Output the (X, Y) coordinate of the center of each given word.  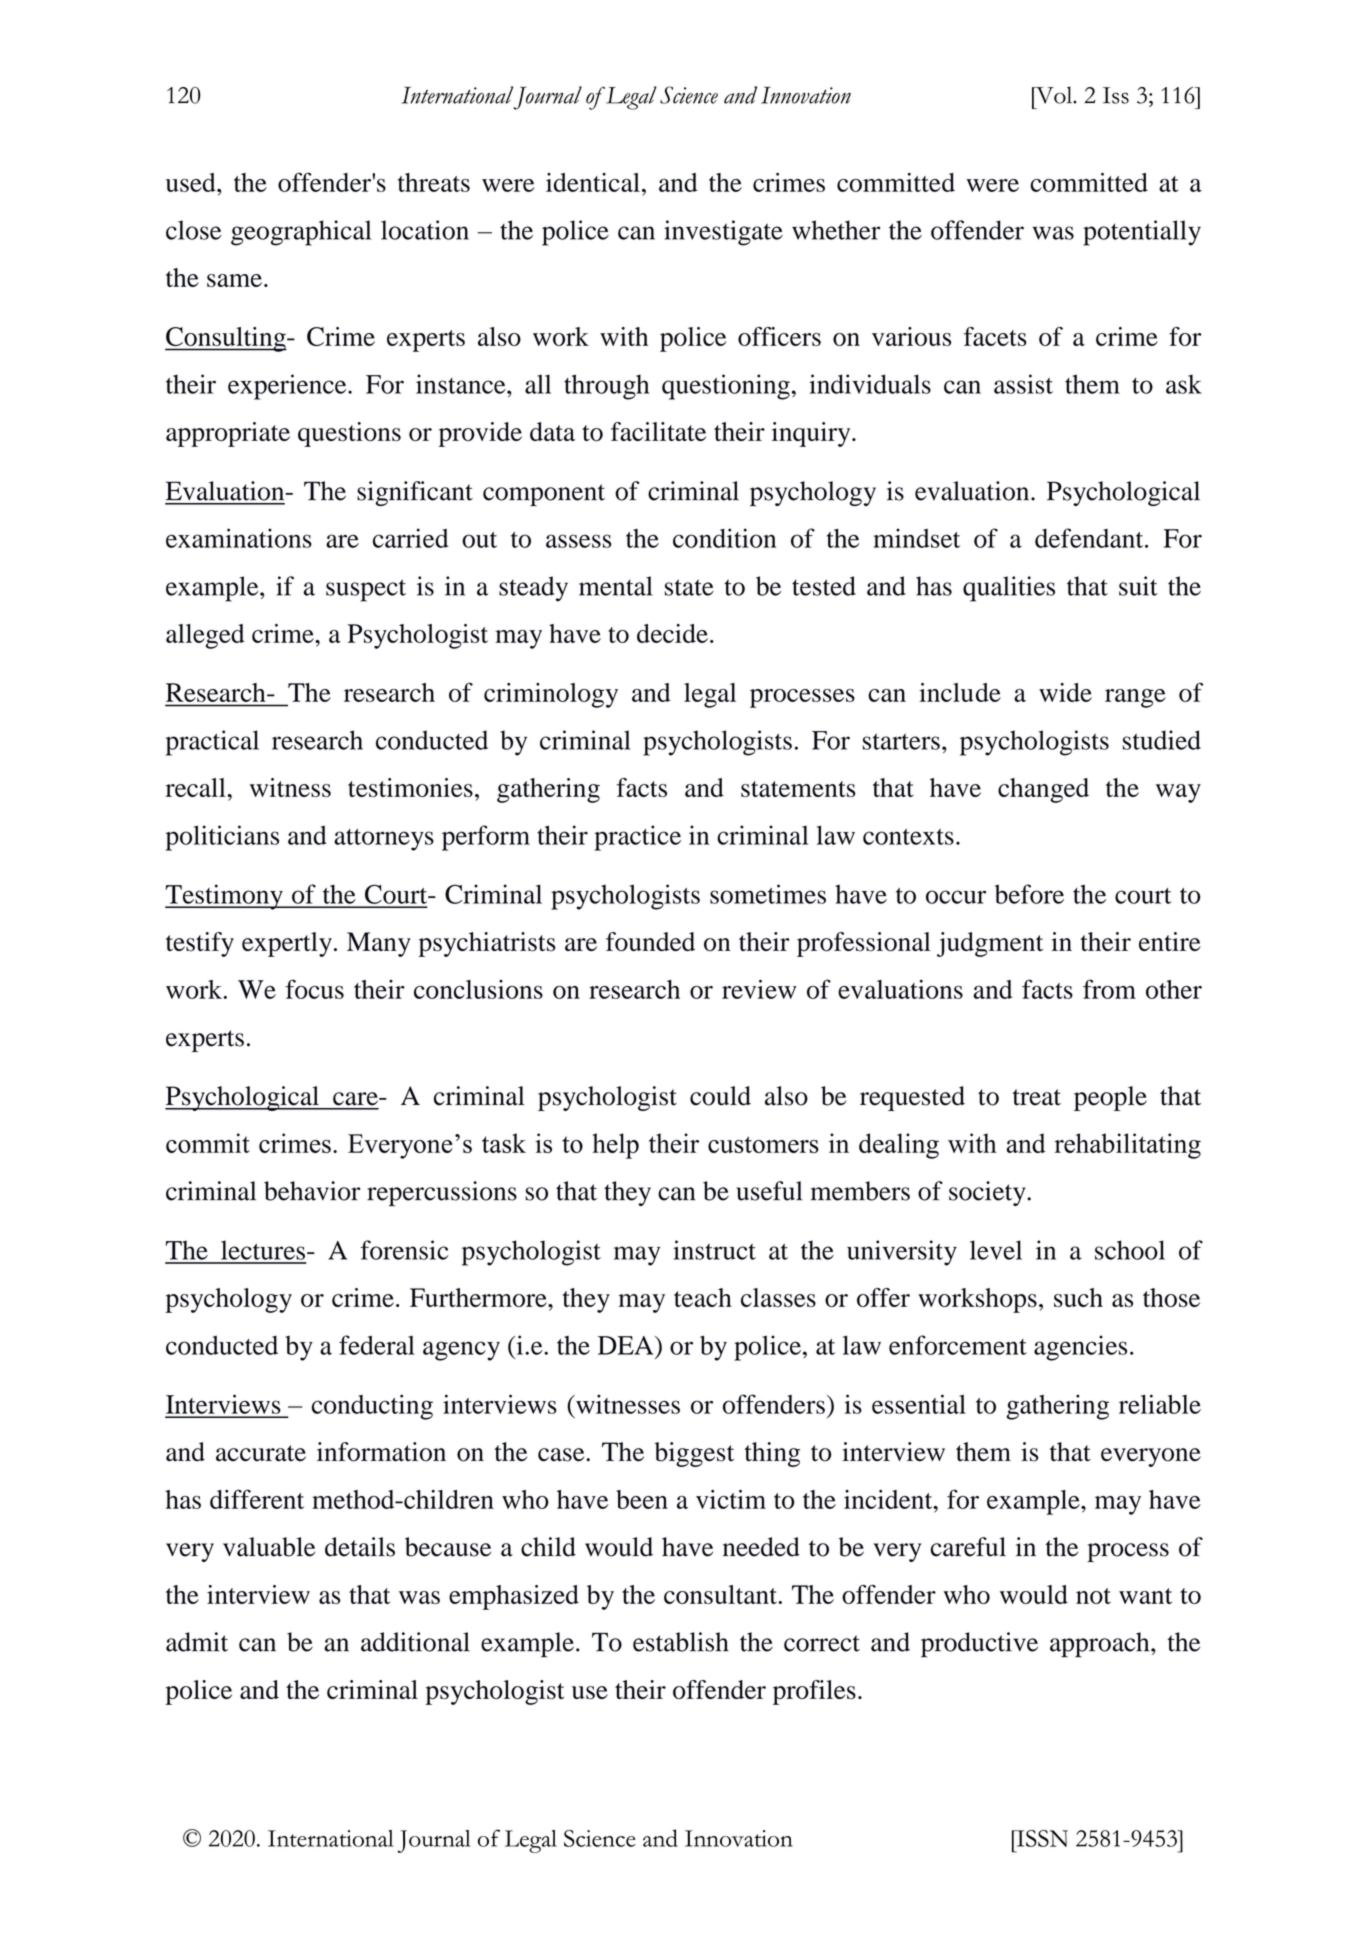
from (1109, 989)
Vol (1054, 95)
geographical (301, 233)
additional (415, 1642)
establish (681, 1642)
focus (314, 989)
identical (593, 182)
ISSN (1041, 1838)
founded (650, 942)
